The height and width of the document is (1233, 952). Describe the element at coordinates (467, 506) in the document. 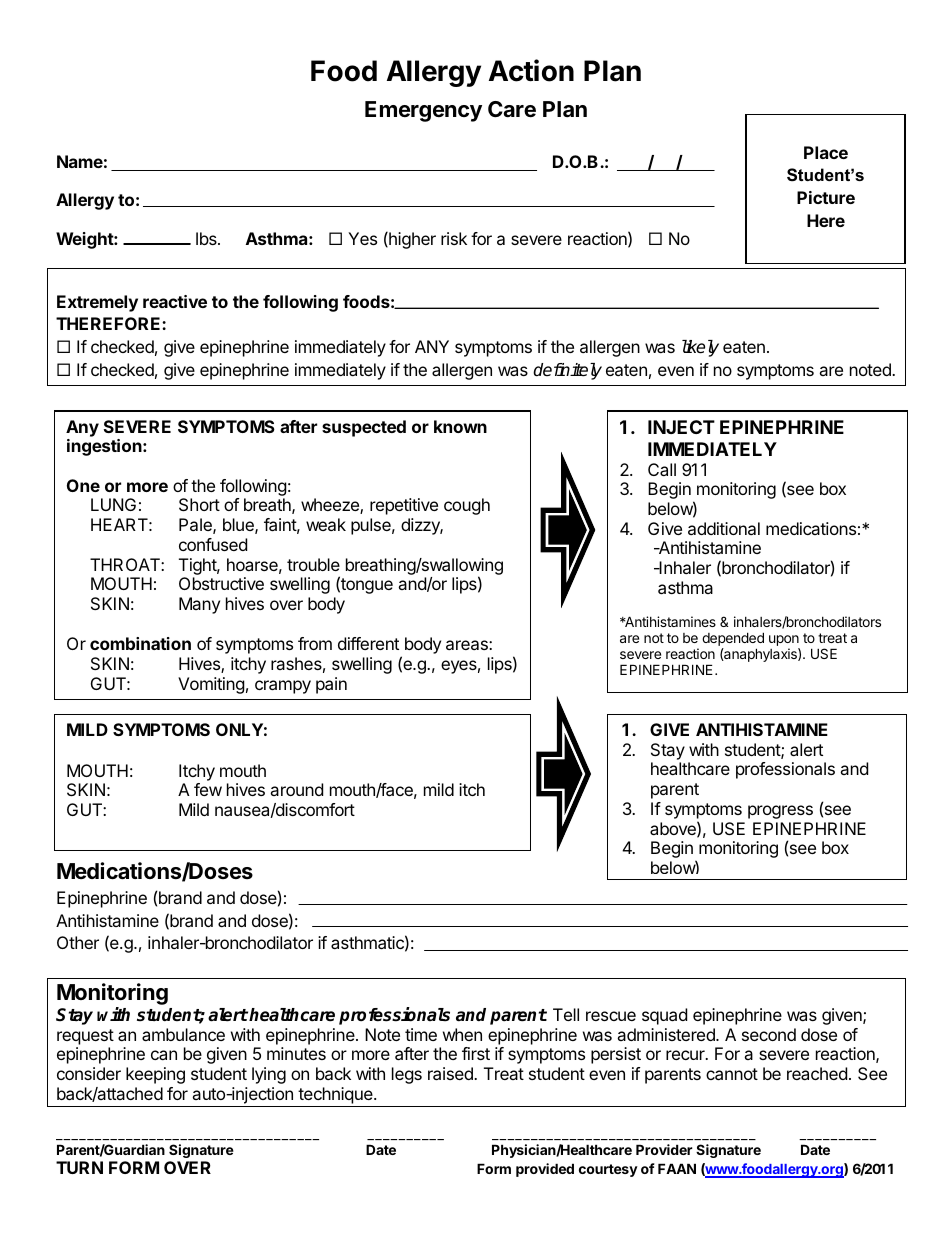

I see `cough` at that location.
